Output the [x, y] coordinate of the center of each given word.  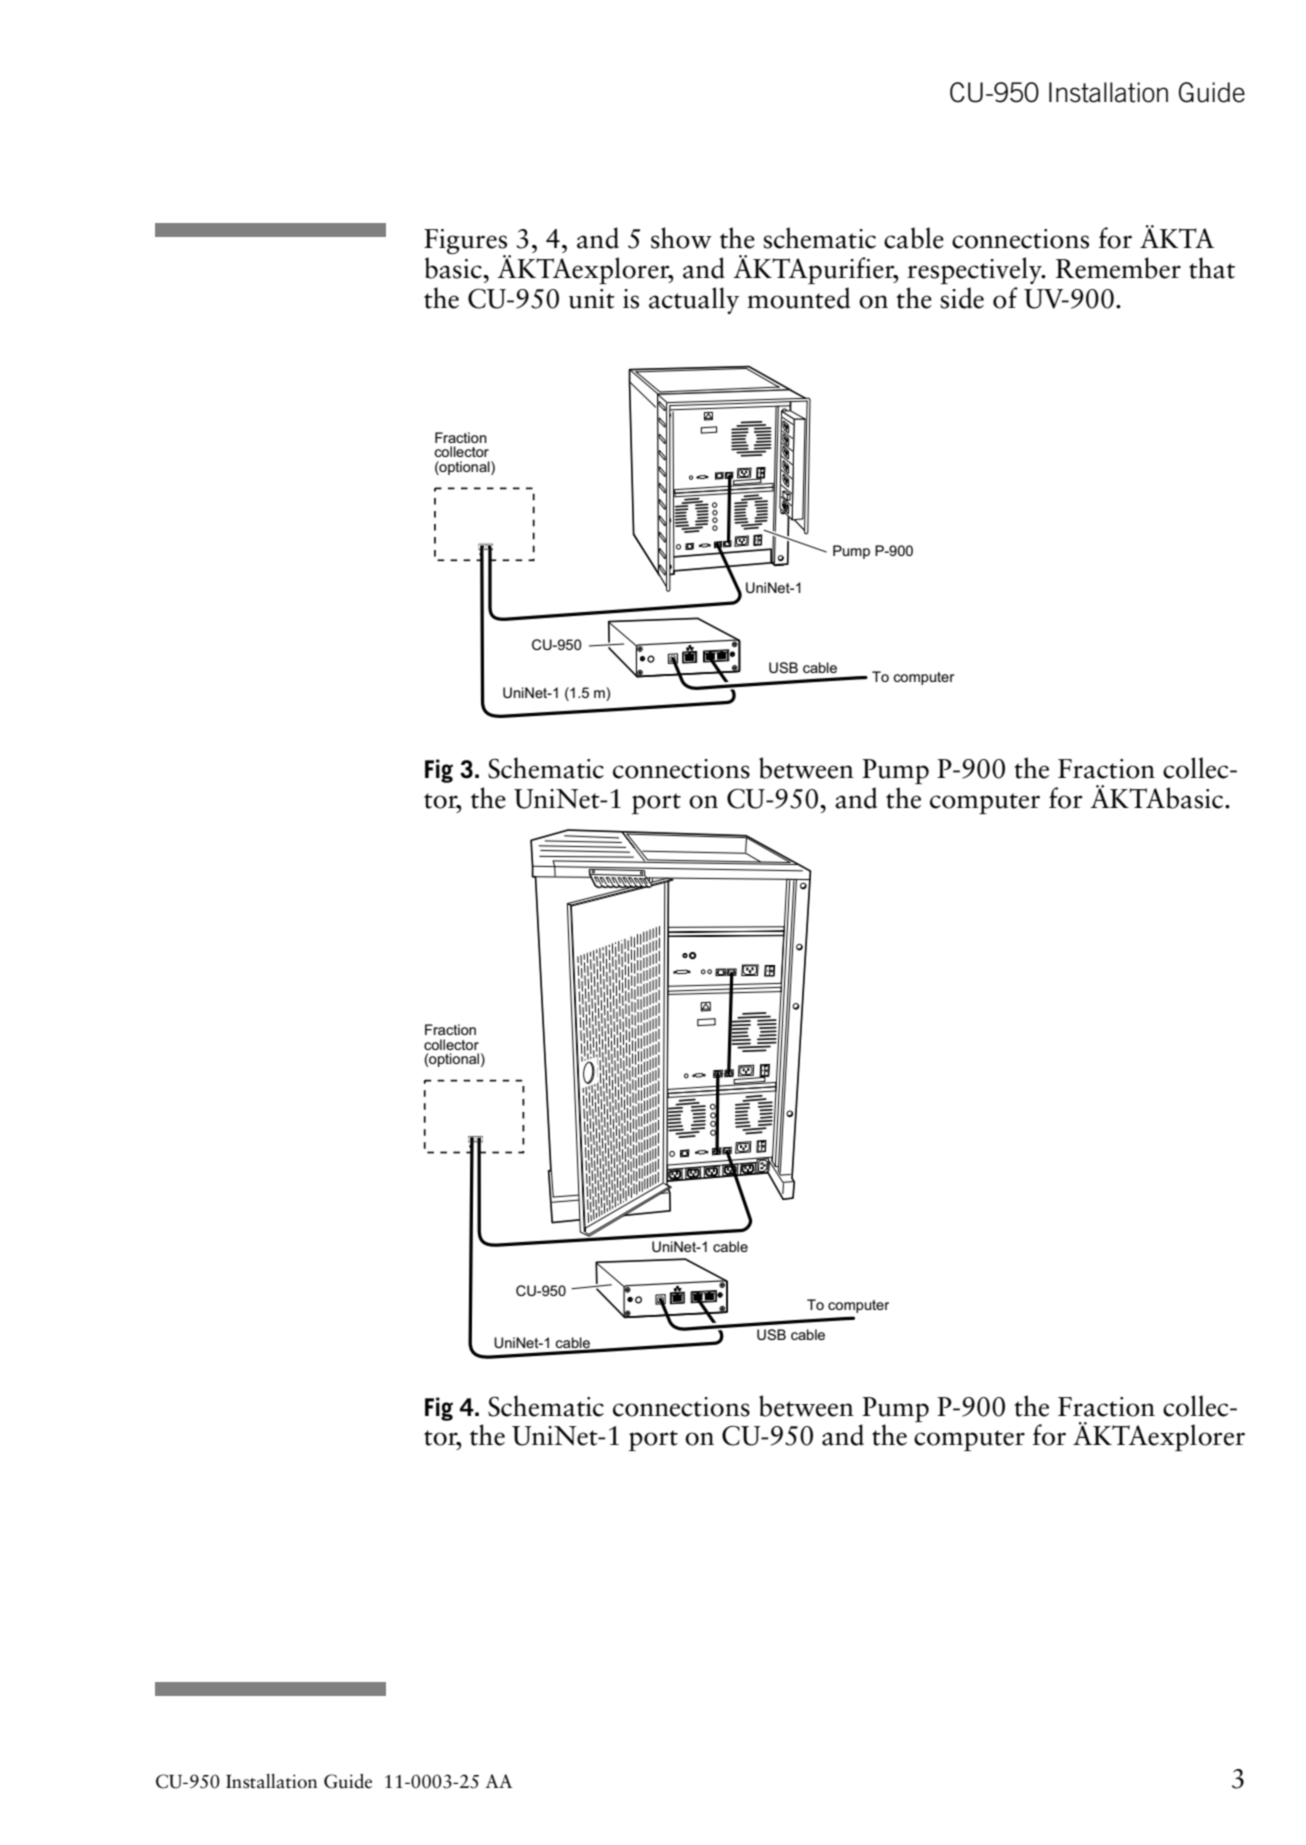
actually [694, 300]
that [1212, 268]
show [681, 238]
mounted [798, 298]
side [962, 298]
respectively [975, 270]
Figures [467, 243]
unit [592, 299]
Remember [1118, 268]
